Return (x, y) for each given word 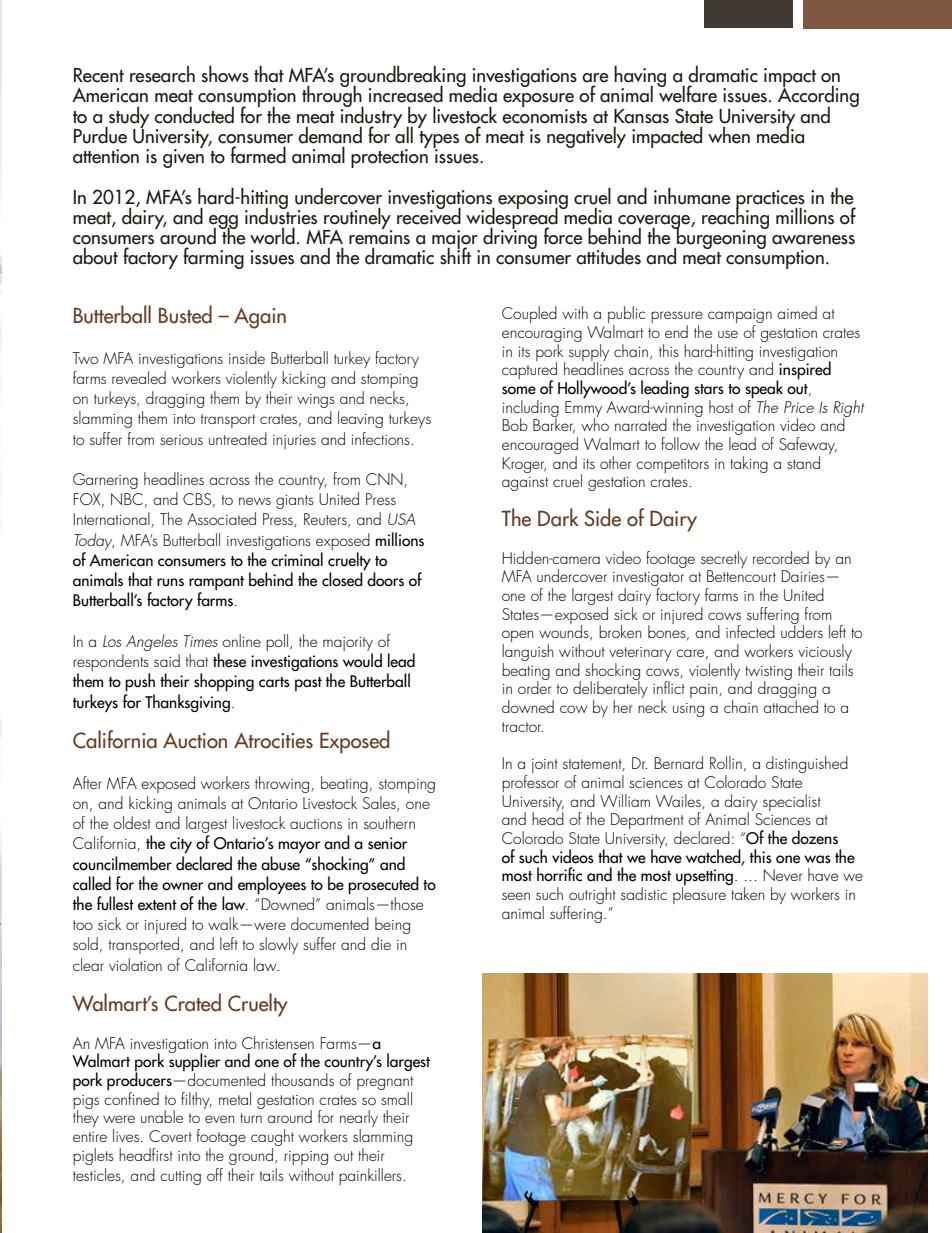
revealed (139, 377)
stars (709, 389)
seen (516, 896)
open (518, 637)
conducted (194, 115)
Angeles (152, 642)
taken (748, 893)
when (729, 135)
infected (750, 631)
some (519, 390)
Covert (170, 1136)
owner (182, 886)
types (439, 140)
